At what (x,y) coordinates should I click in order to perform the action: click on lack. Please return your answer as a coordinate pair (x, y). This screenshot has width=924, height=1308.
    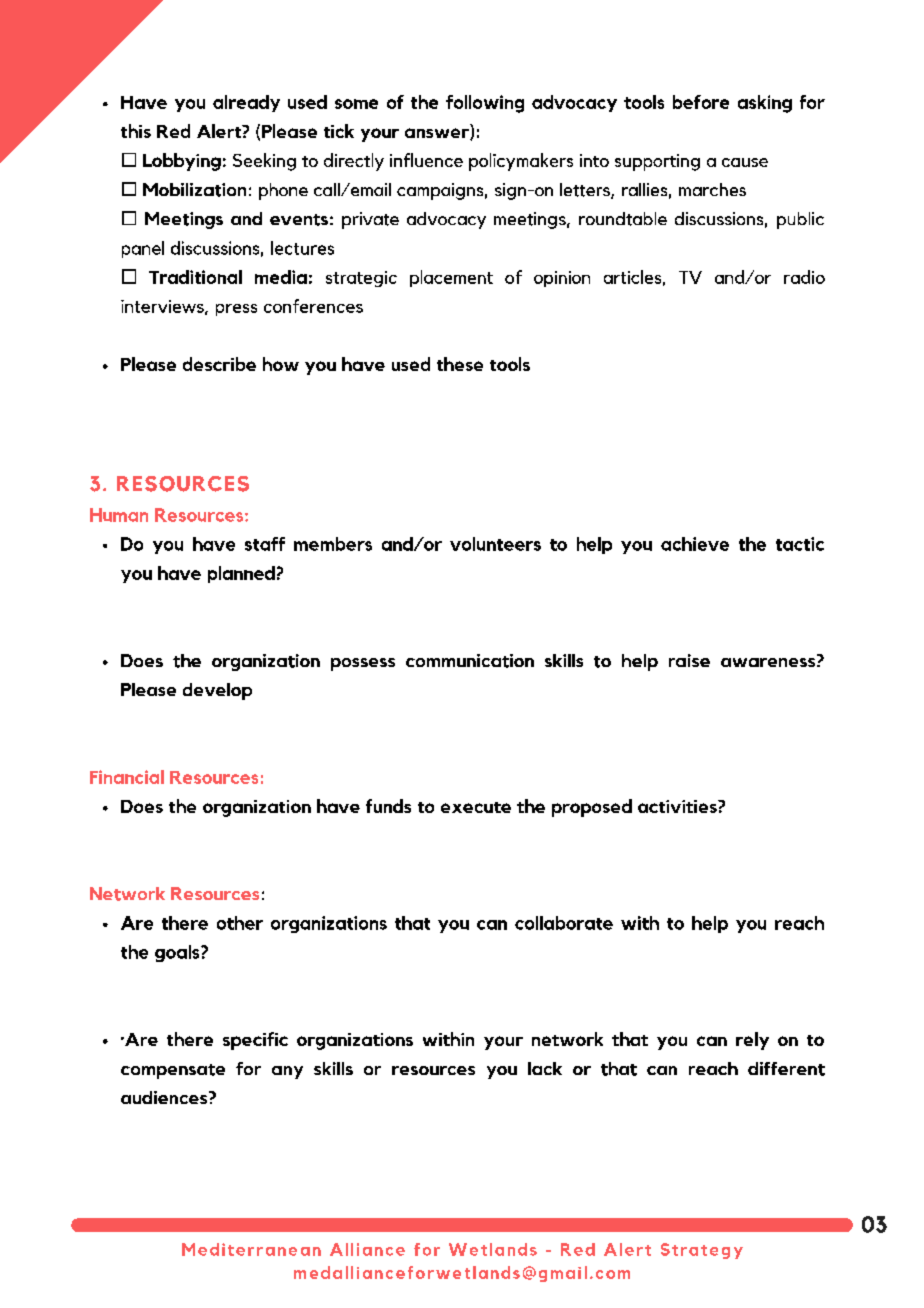
    Looking at the image, I should click on (545, 1068).
